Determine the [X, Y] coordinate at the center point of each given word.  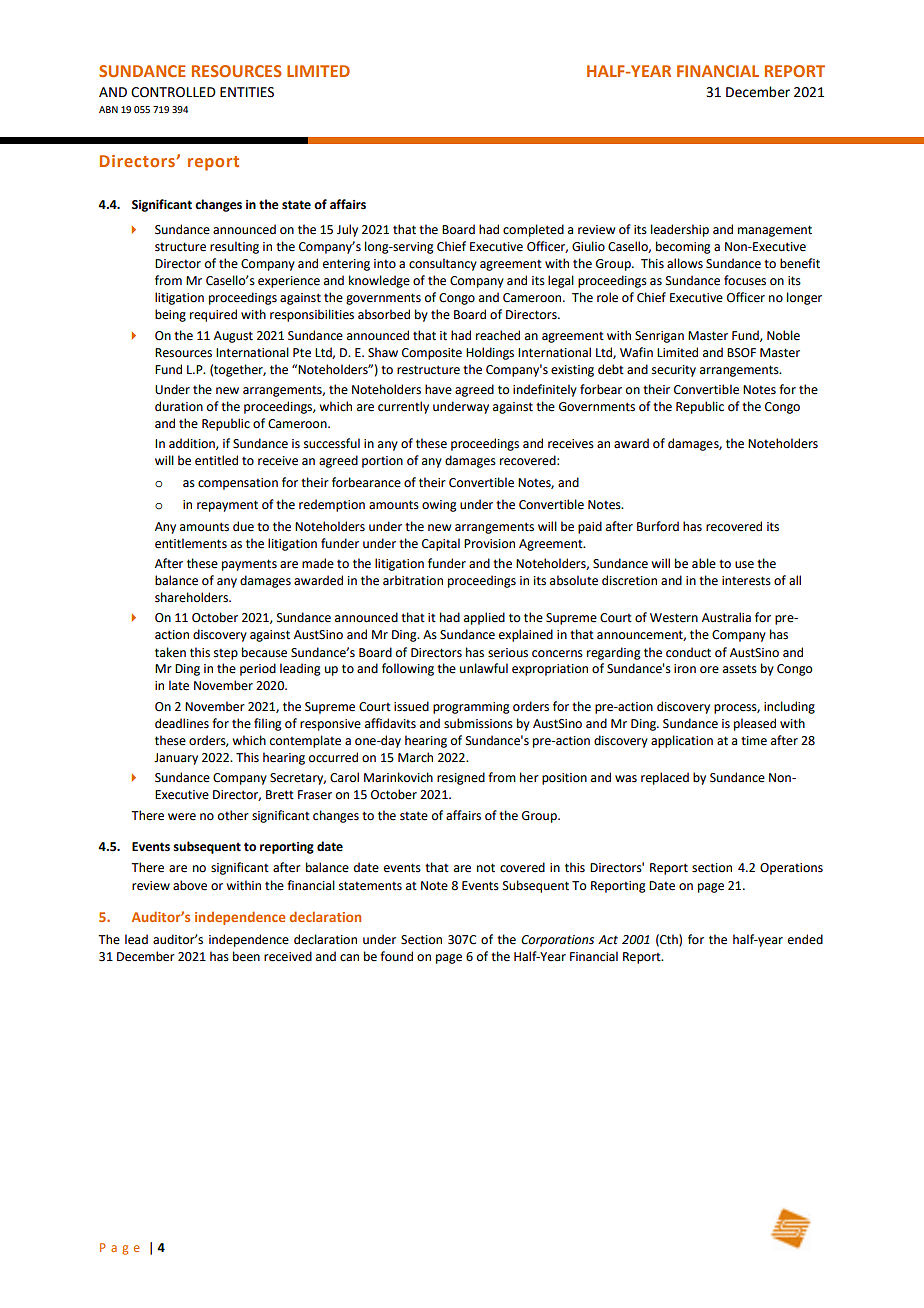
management [775, 231]
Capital [441, 544]
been [246, 956]
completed [533, 230]
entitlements [191, 543]
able [704, 563]
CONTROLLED [173, 92]
